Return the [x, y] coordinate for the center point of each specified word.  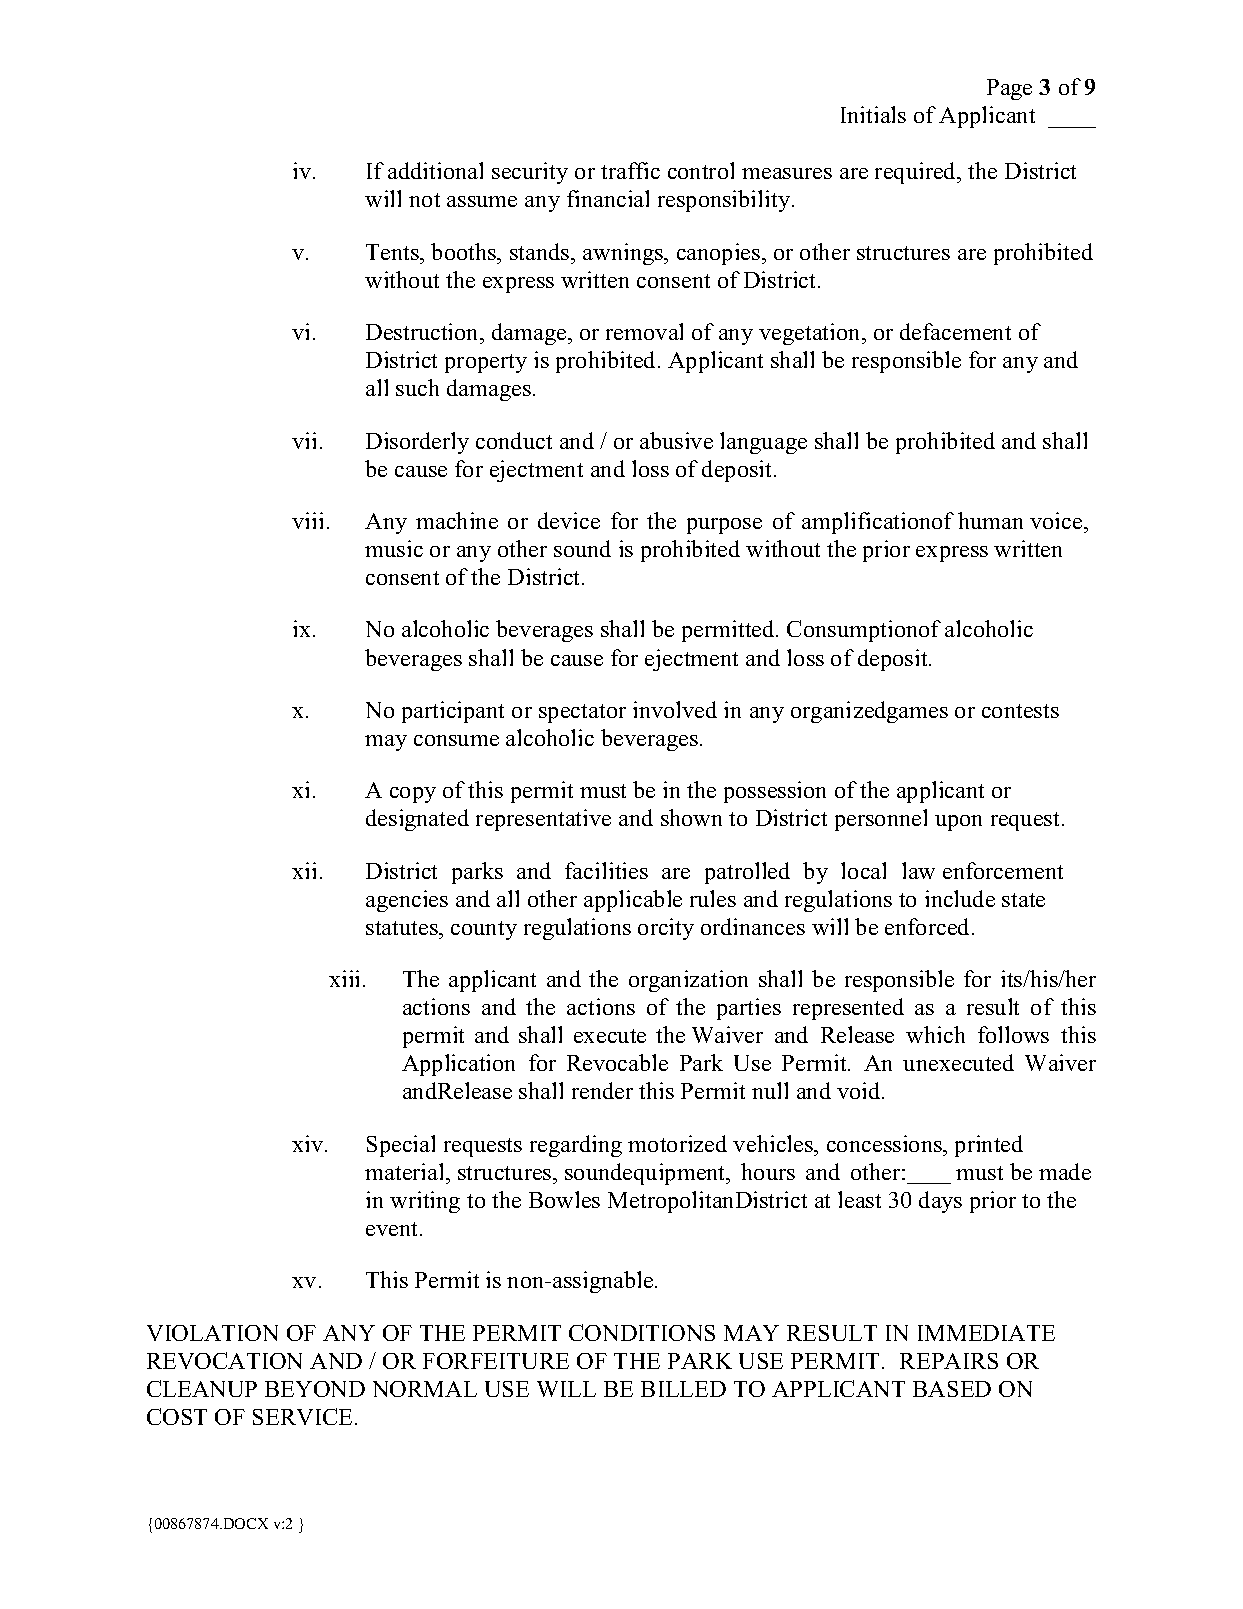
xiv [309, 1143]
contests [1020, 711]
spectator [582, 713]
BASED [952, 1389]
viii [307, 520]
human [990, 520]
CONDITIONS [642, 1332]
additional [435, 170]
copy [413, 795]
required [917, 173]
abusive [676, 440]
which [935, 1034]
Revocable [617, 1062]
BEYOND [315, 1389]
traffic [630, 170]
